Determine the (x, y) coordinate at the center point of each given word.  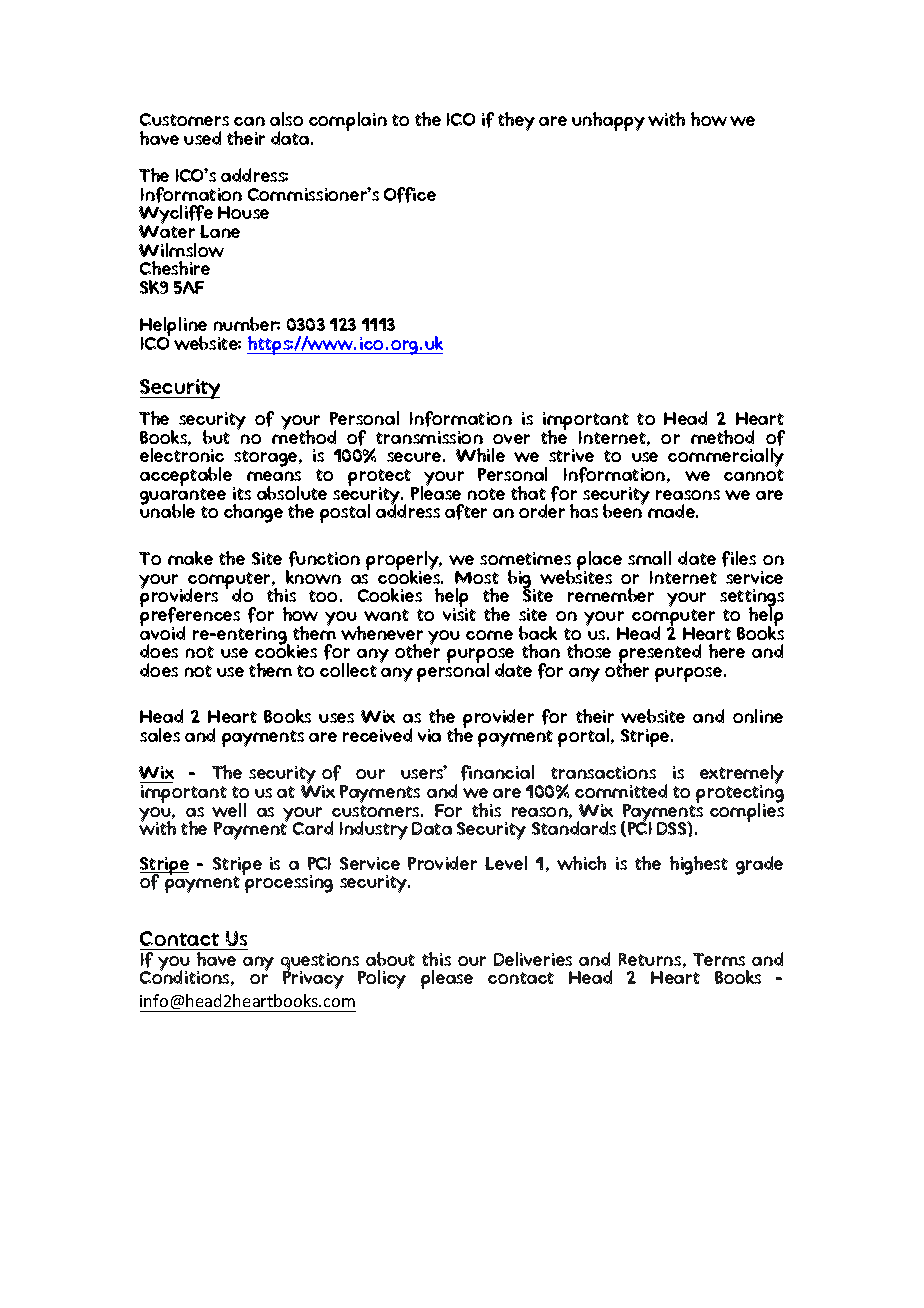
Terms (719, 959)
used (202, 138)
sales (160, 735)
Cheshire (175, 268)
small (649, 558)
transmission (429, 437)
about (390, 959)
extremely (742, 776)
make (190, 558)
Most (477, 577)
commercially (726, 459)
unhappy (608, 121)
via (429, 735)
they (516, 121)
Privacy (313, 979)
